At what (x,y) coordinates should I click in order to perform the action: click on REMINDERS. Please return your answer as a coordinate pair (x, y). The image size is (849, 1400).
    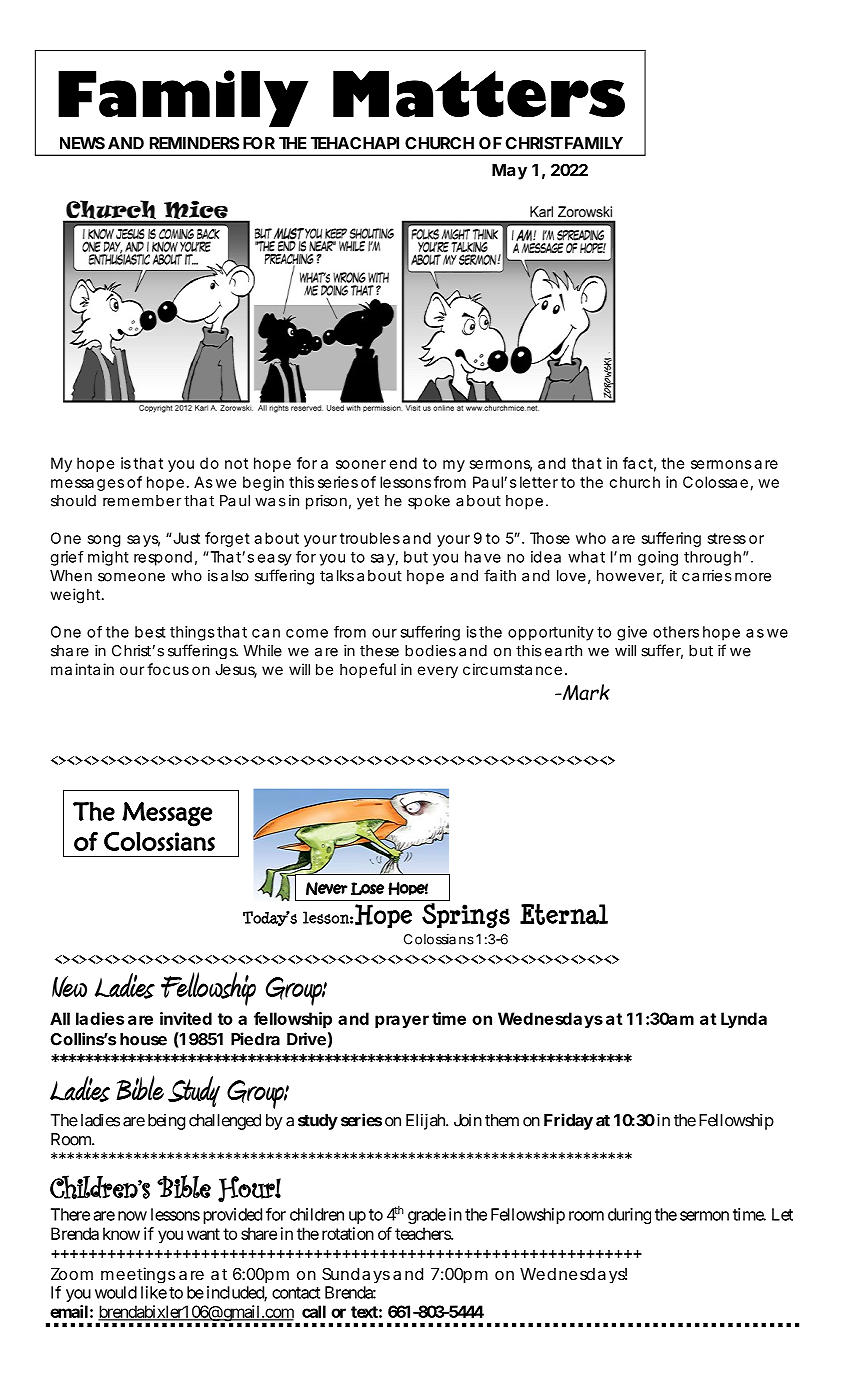
    Looking at the image, I should click on (194, 143).
